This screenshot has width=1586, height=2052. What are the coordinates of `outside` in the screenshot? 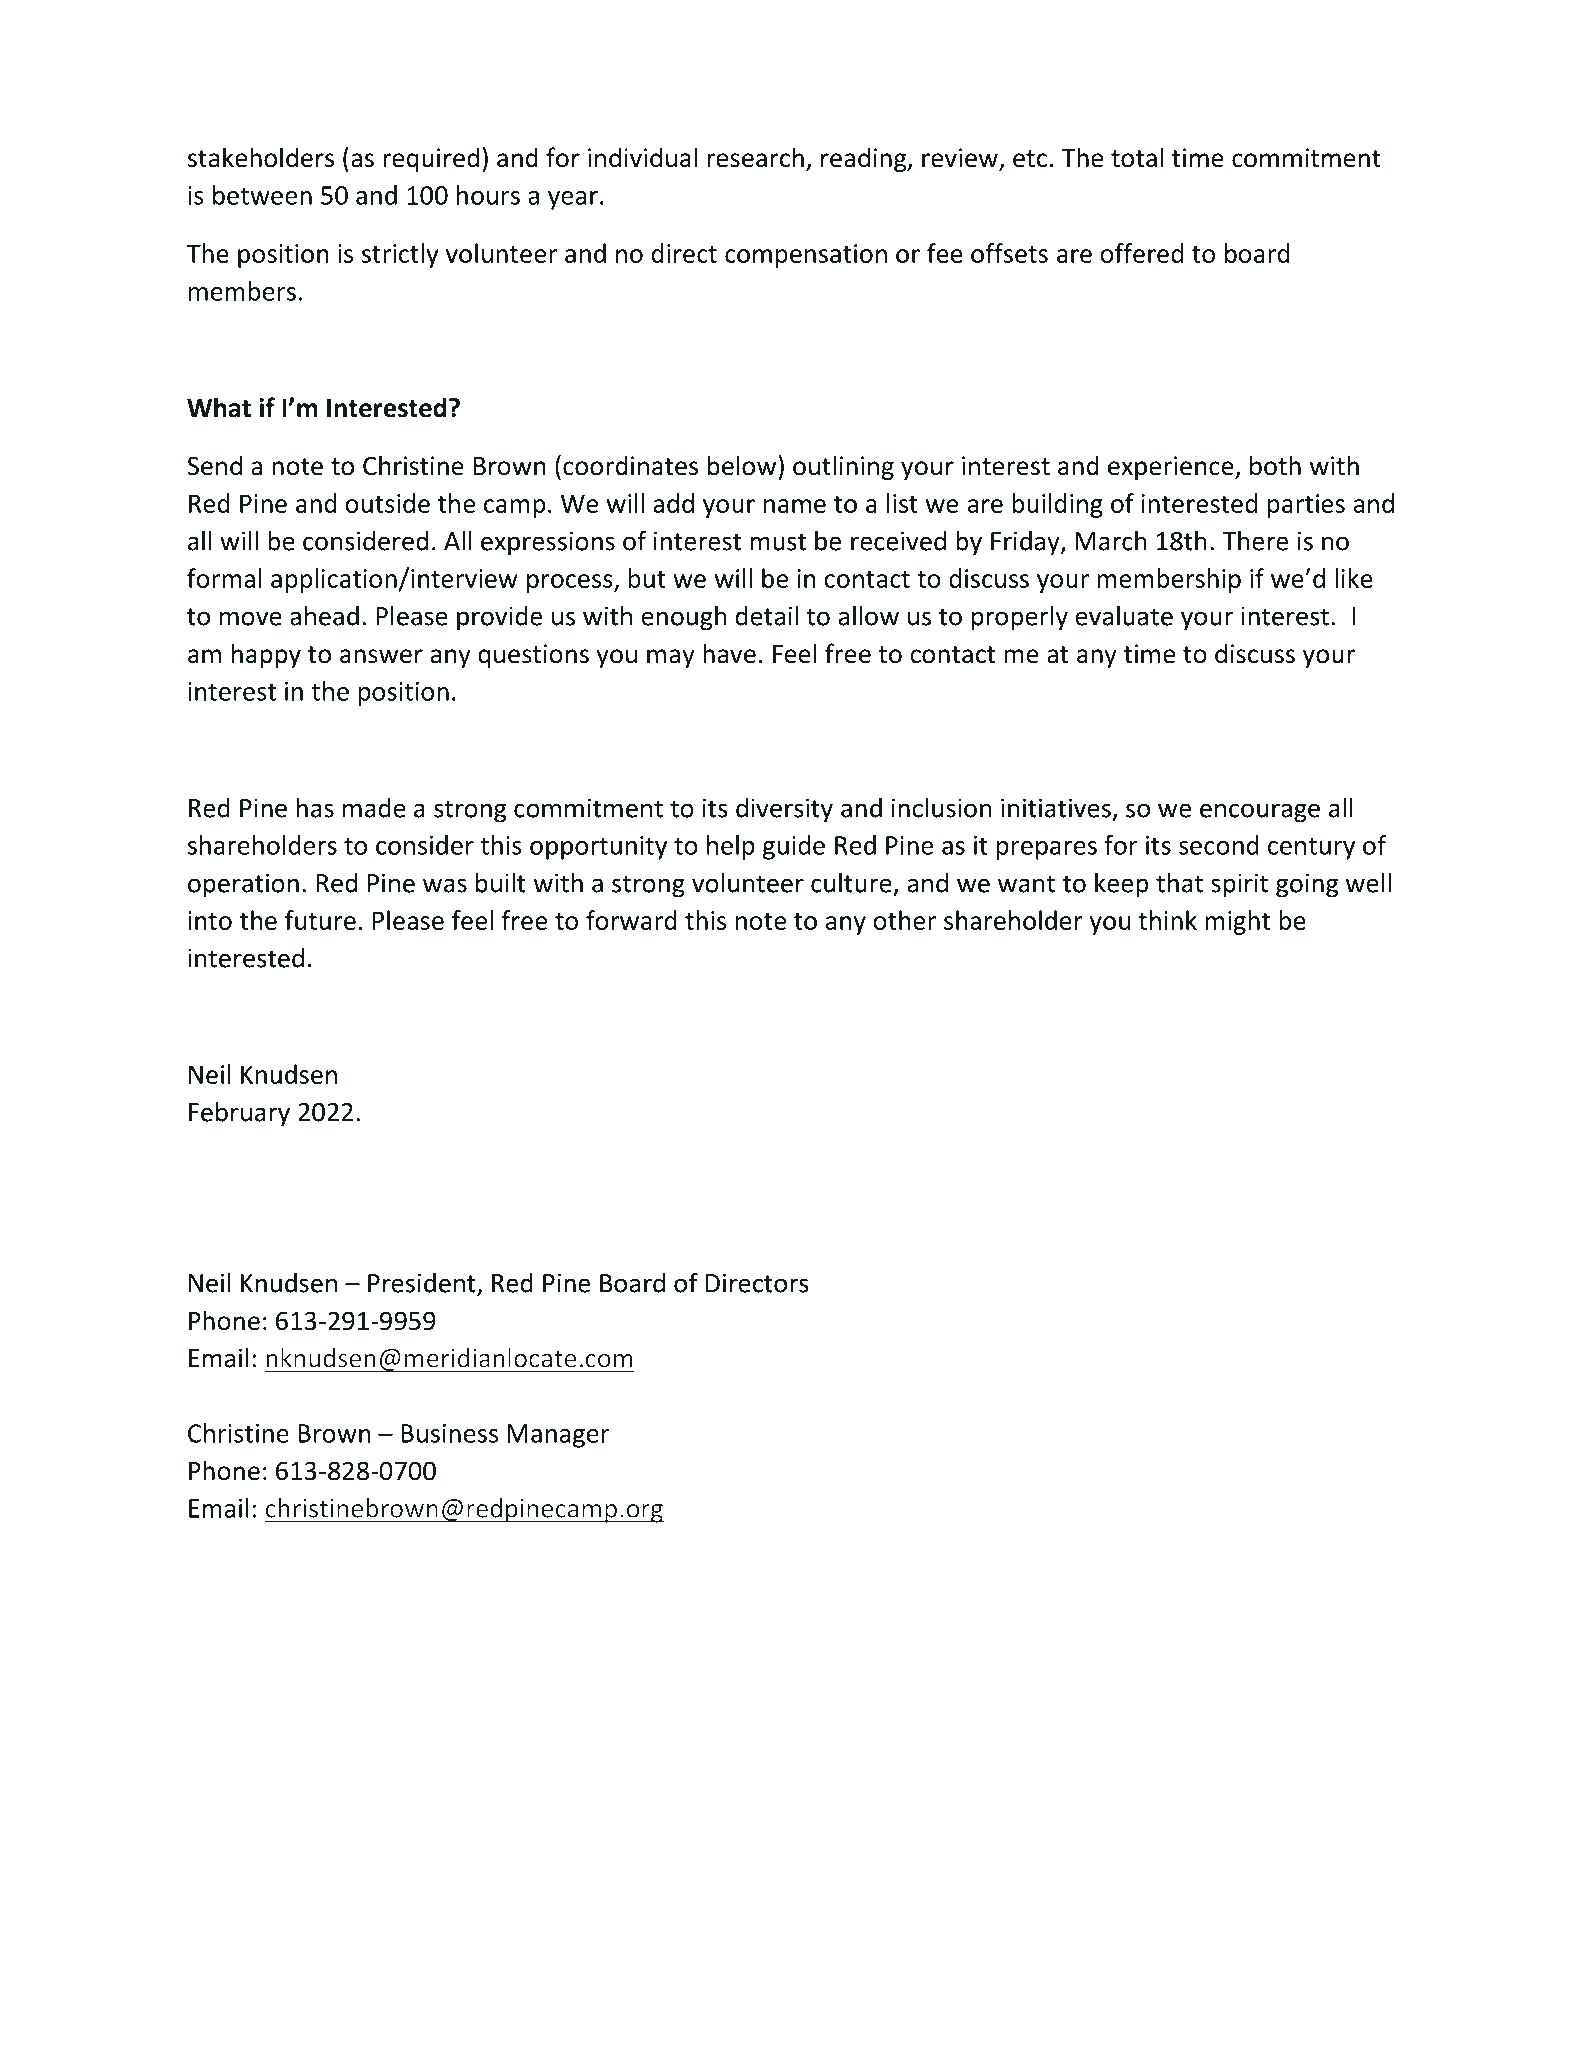 It's located at (387, 503).
